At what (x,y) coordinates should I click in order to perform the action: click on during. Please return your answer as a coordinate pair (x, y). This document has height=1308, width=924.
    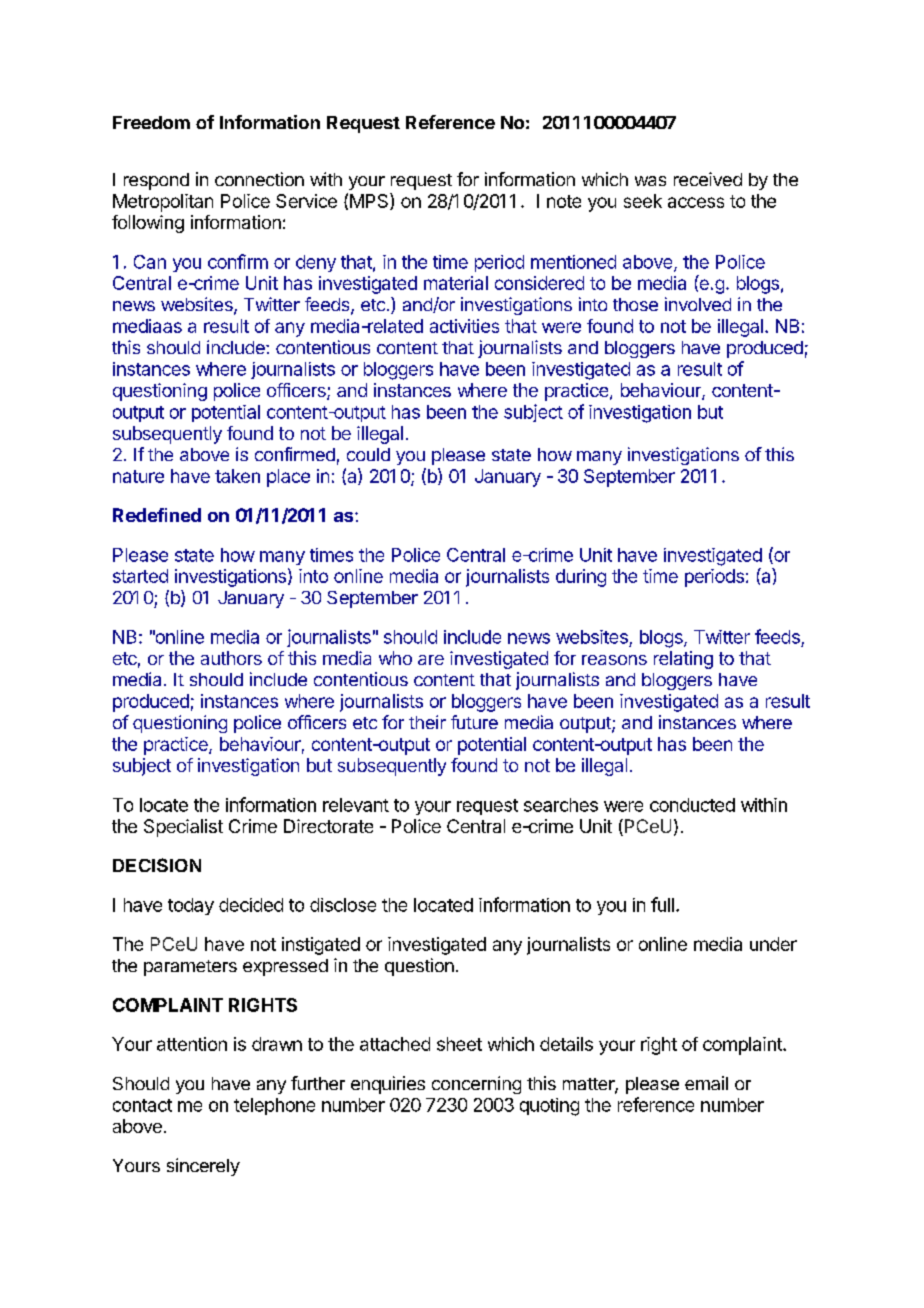
    Looking at the image, I should click on (581, 578).
